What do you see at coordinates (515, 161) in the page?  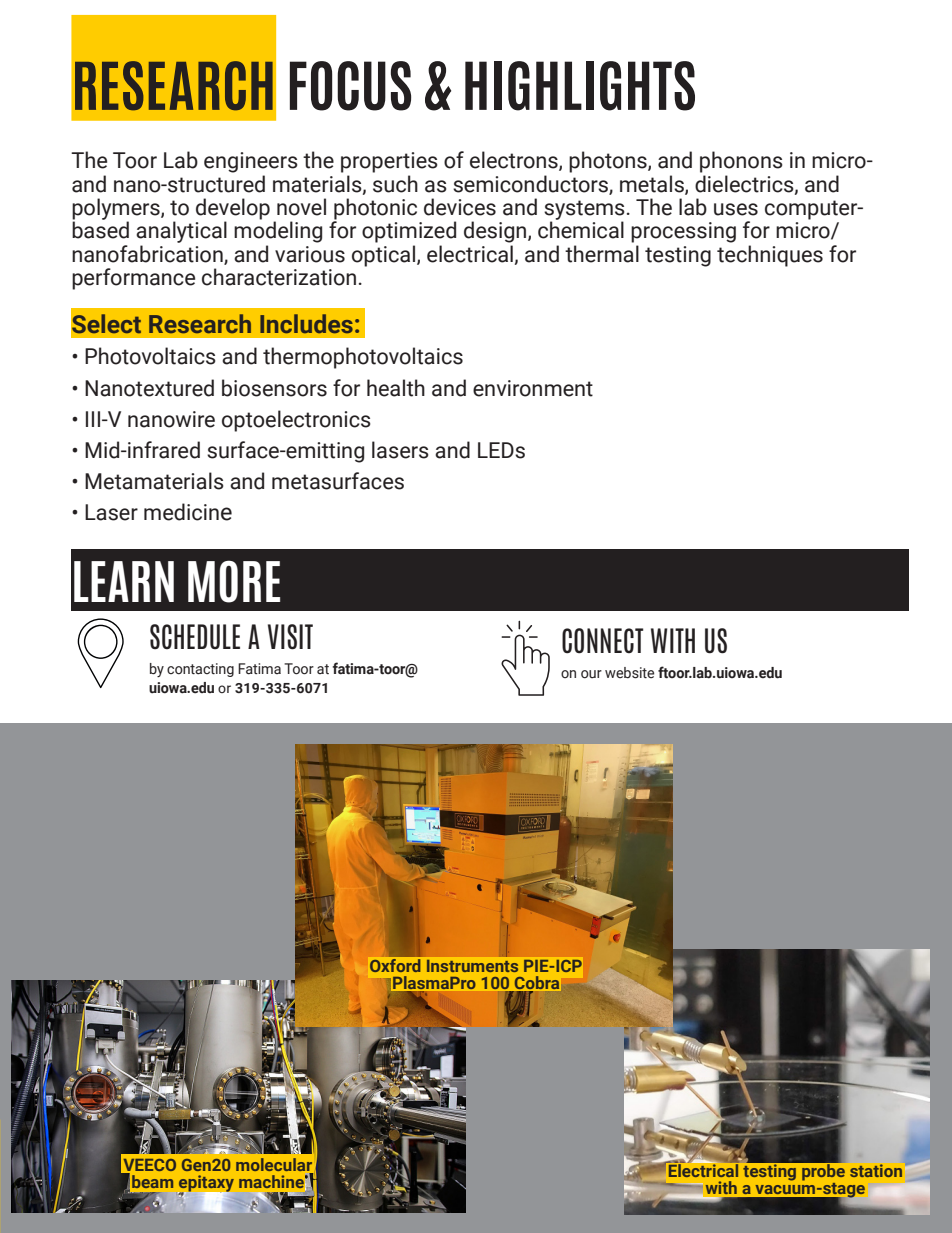 I see `electrons` at bounding box center [515, 161].
